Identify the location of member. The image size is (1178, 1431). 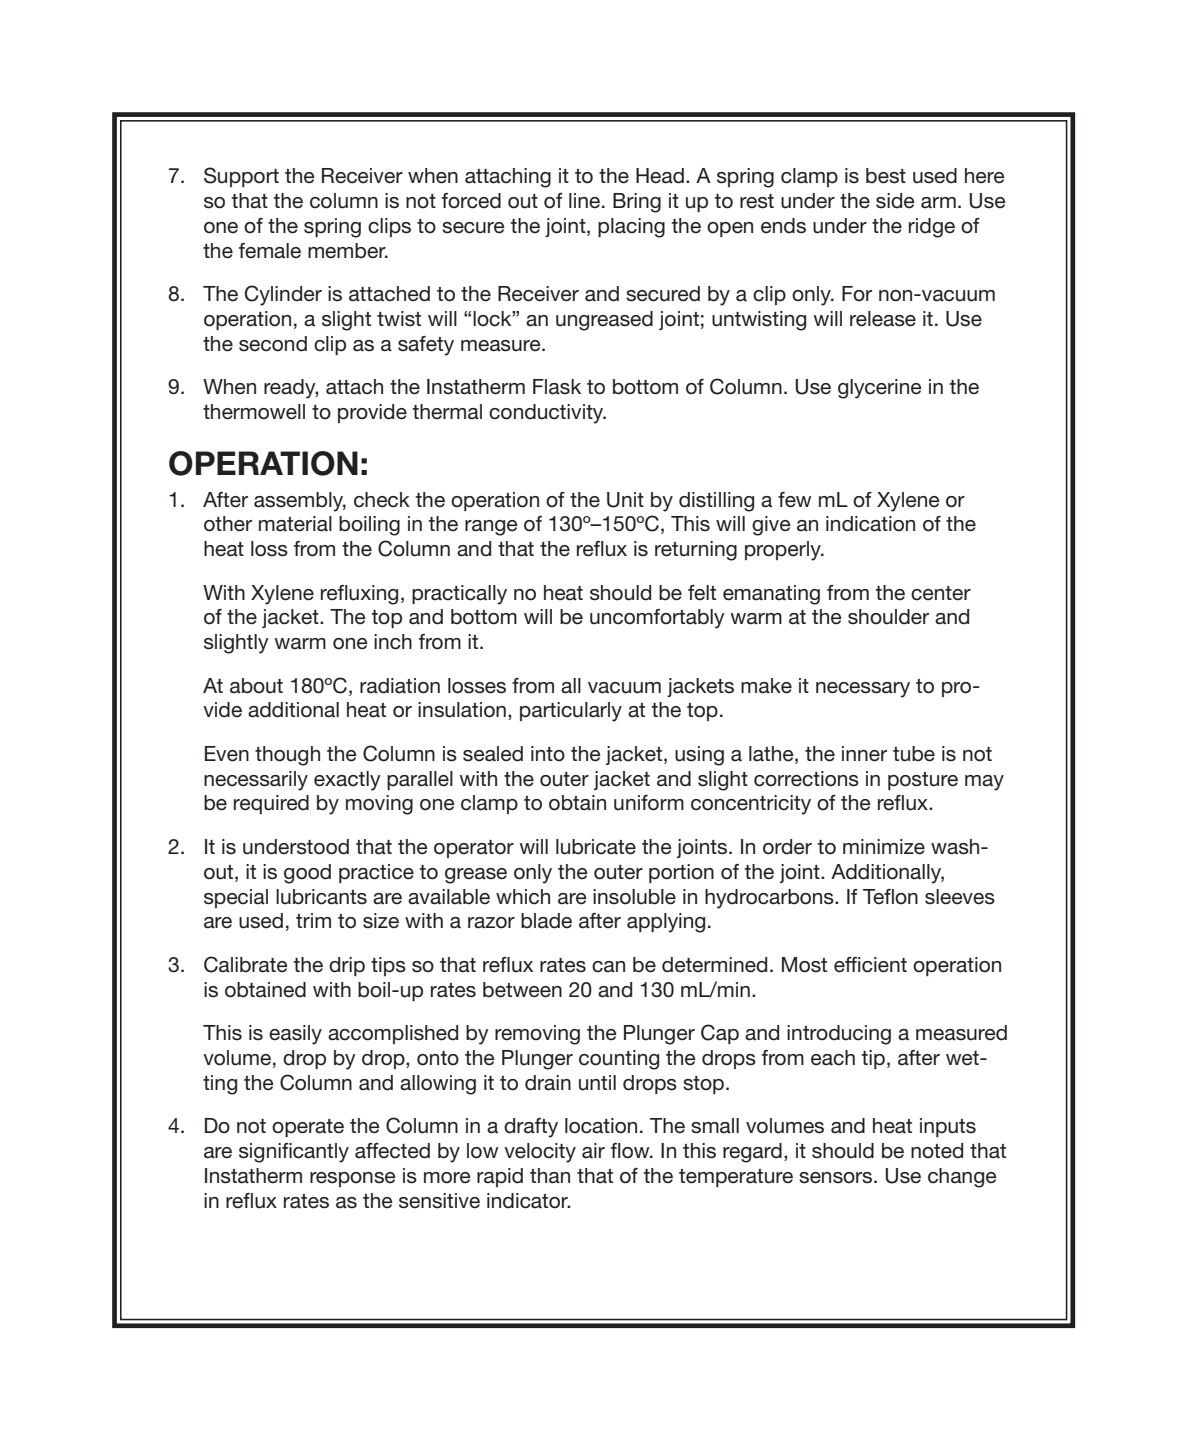
(348, 251).
